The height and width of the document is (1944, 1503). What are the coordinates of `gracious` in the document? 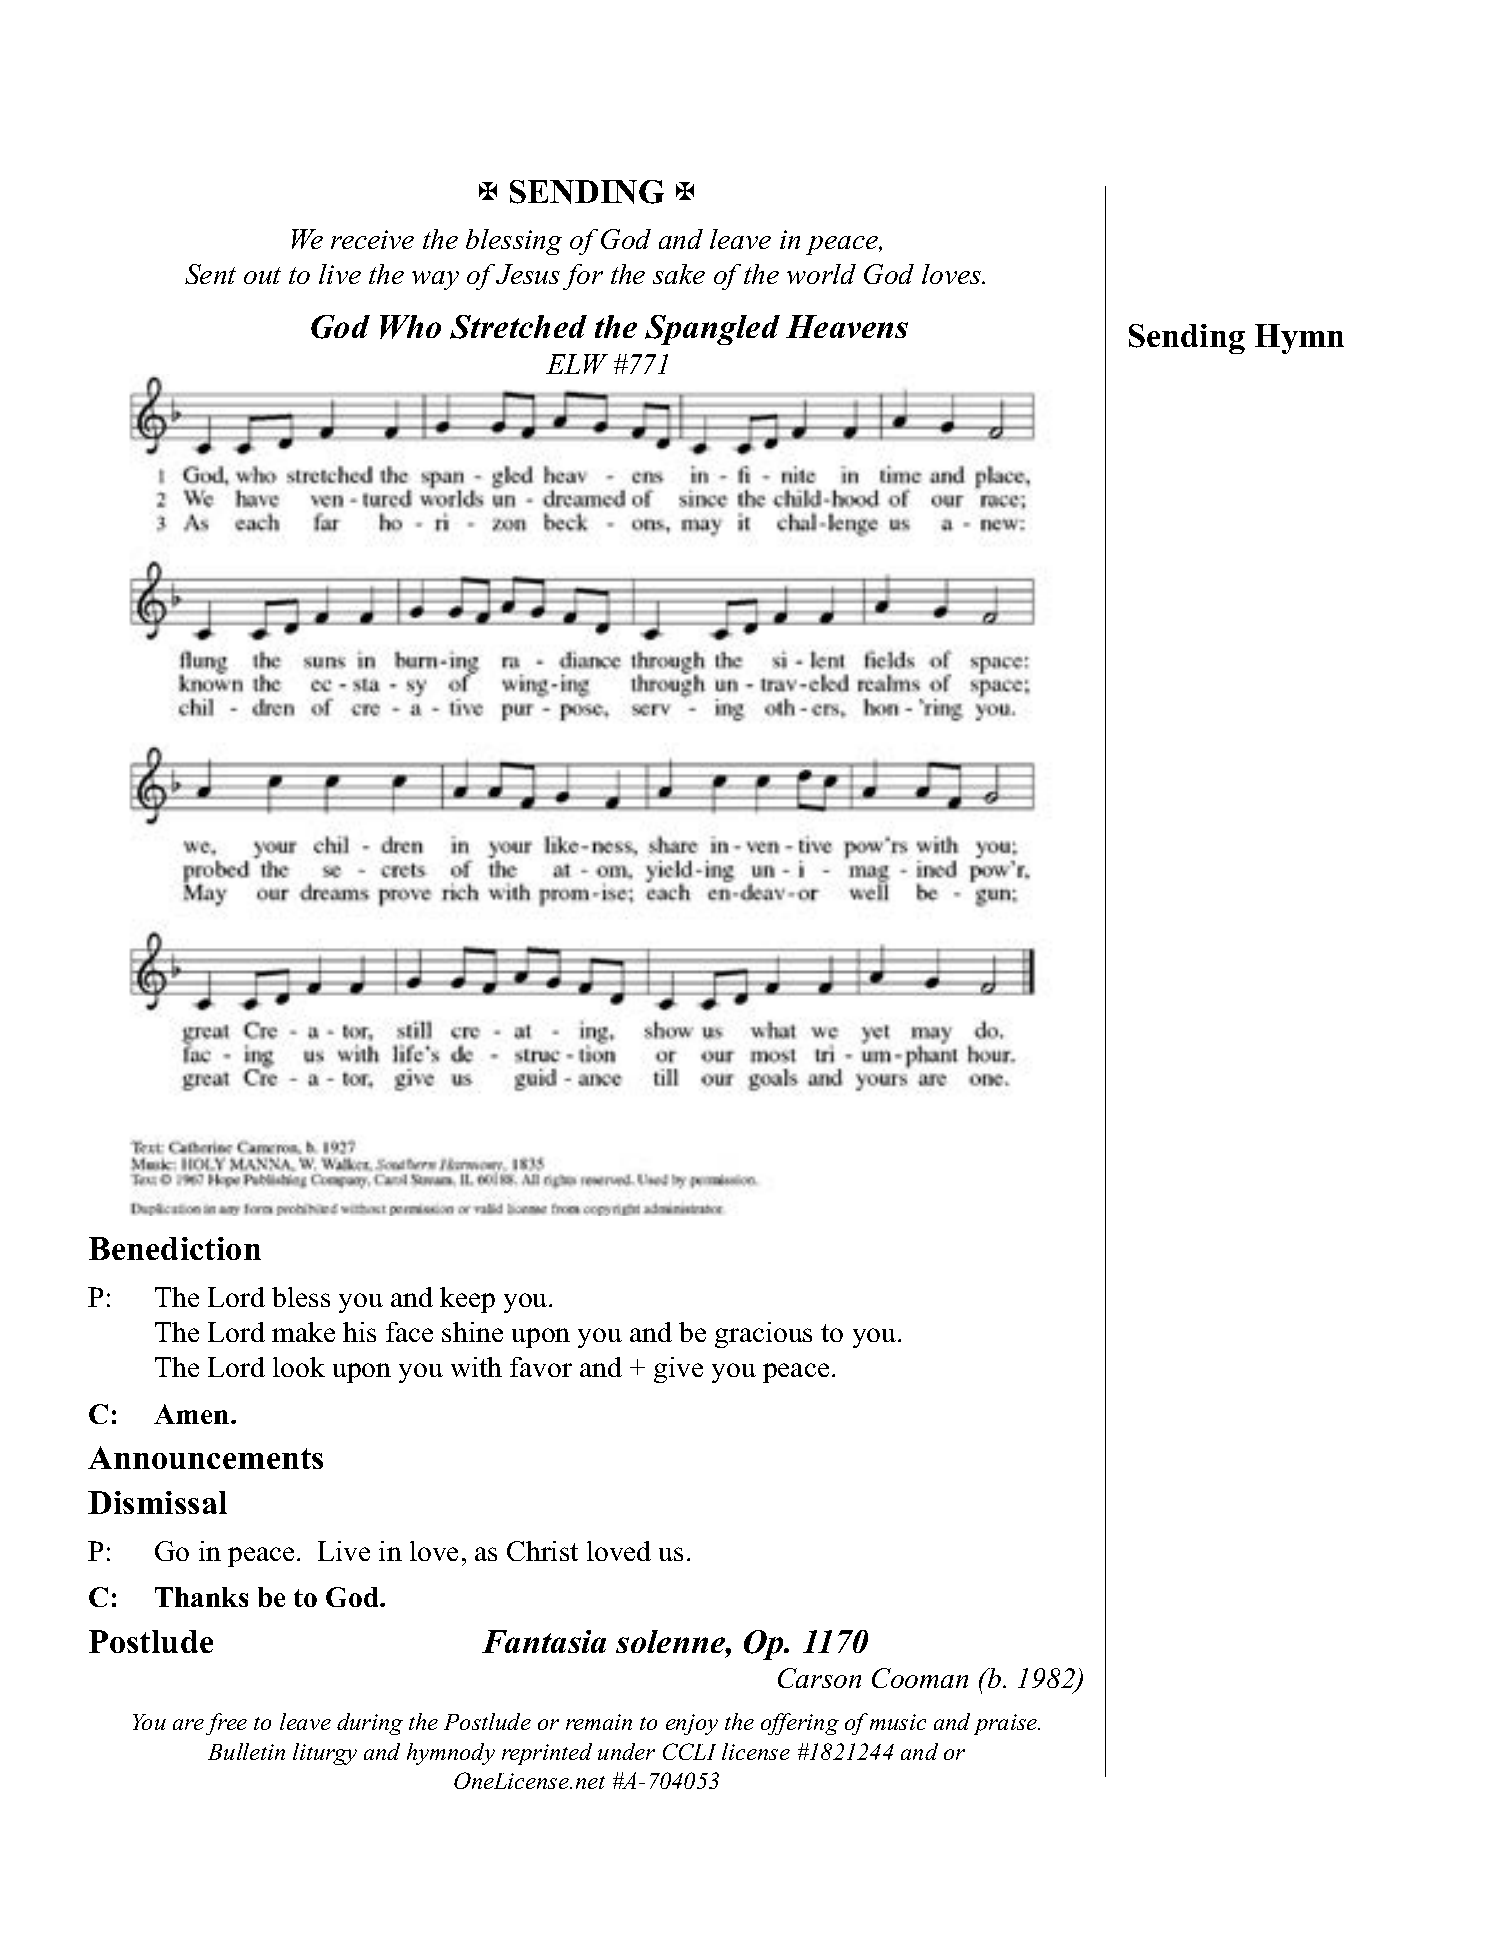 It's located at (763, 1335).
